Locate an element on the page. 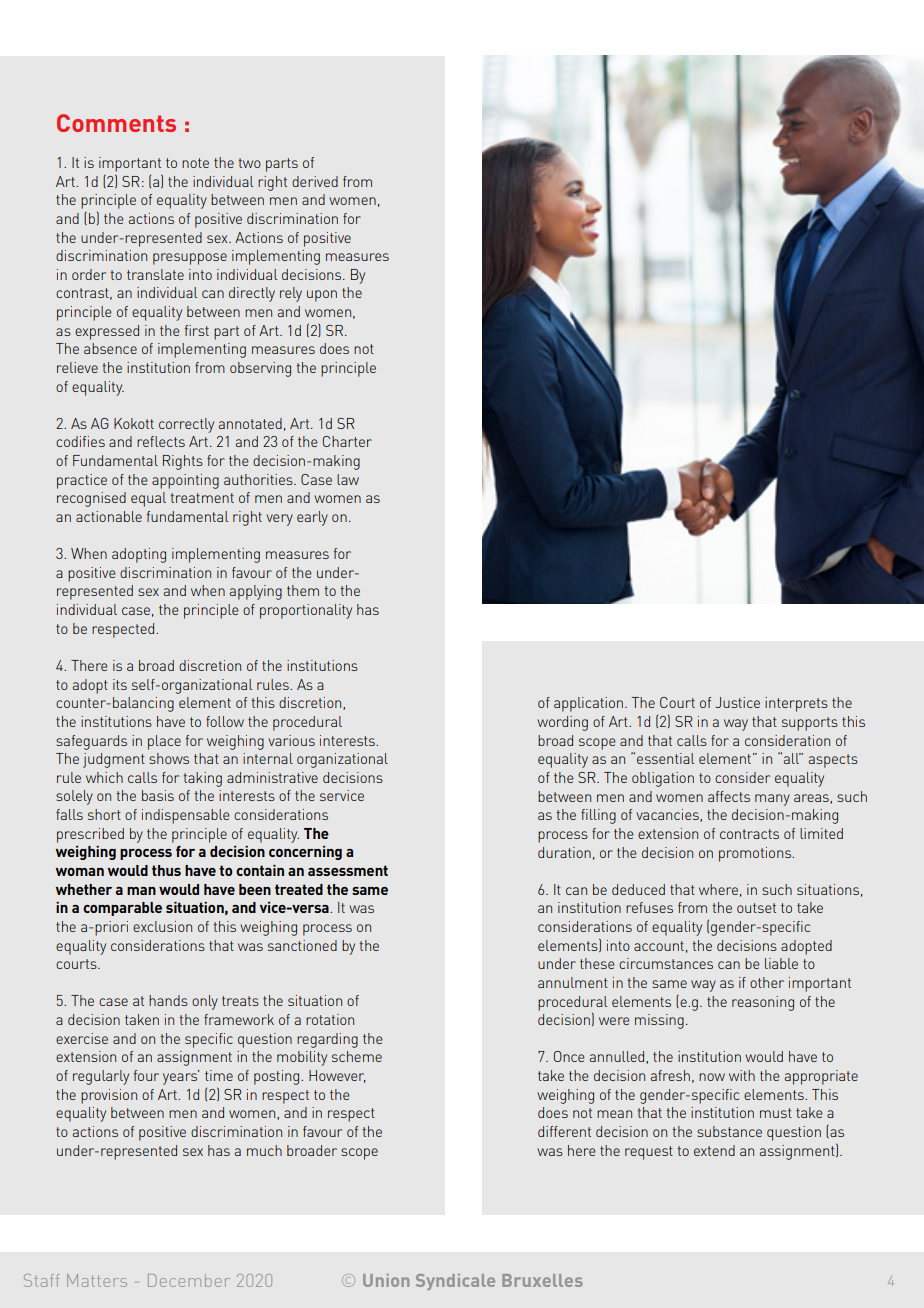 The image size is (924, 1308). thus is located at coordinates (166, 870).
